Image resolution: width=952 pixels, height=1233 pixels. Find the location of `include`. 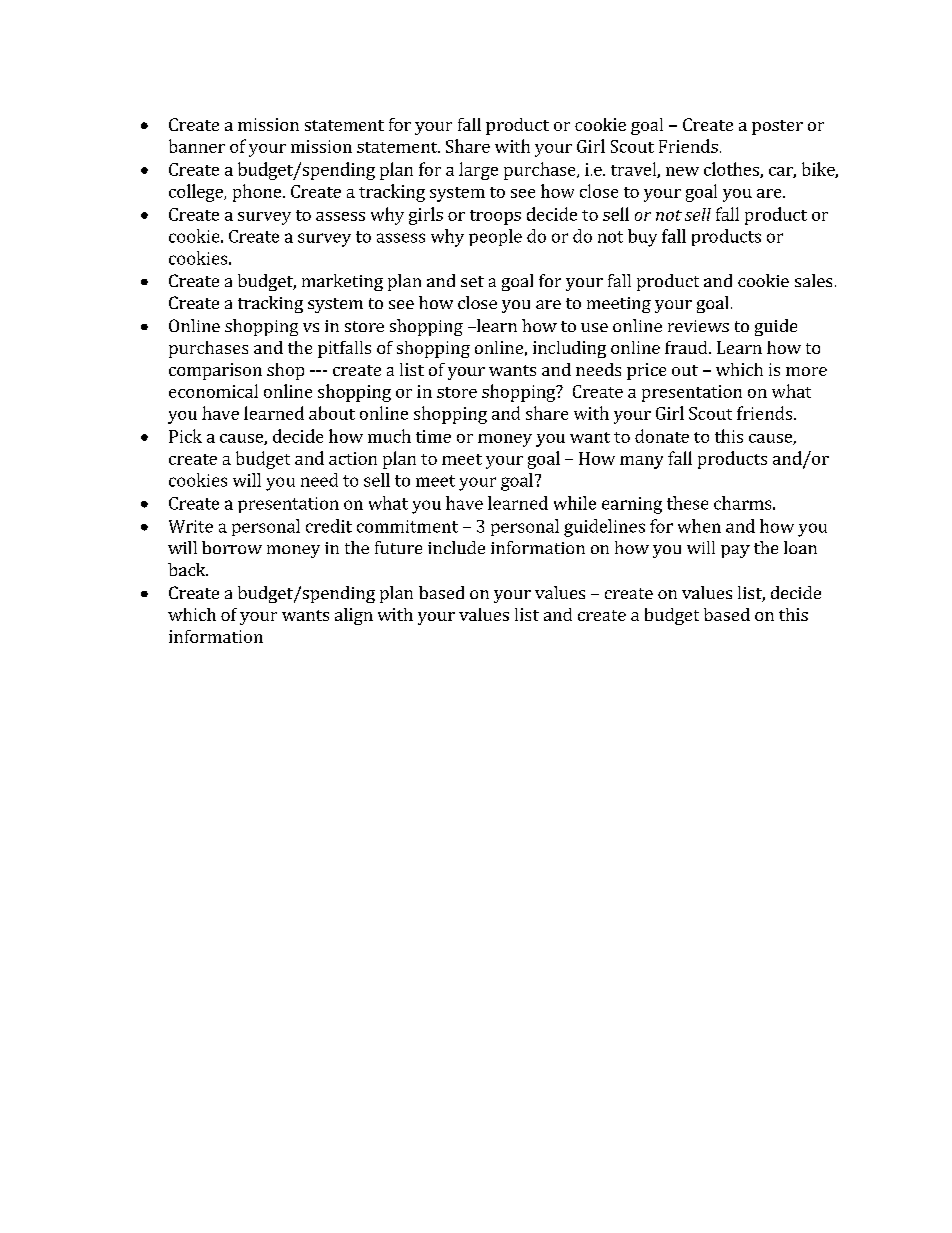

include is located at coordinates (456, 547).
